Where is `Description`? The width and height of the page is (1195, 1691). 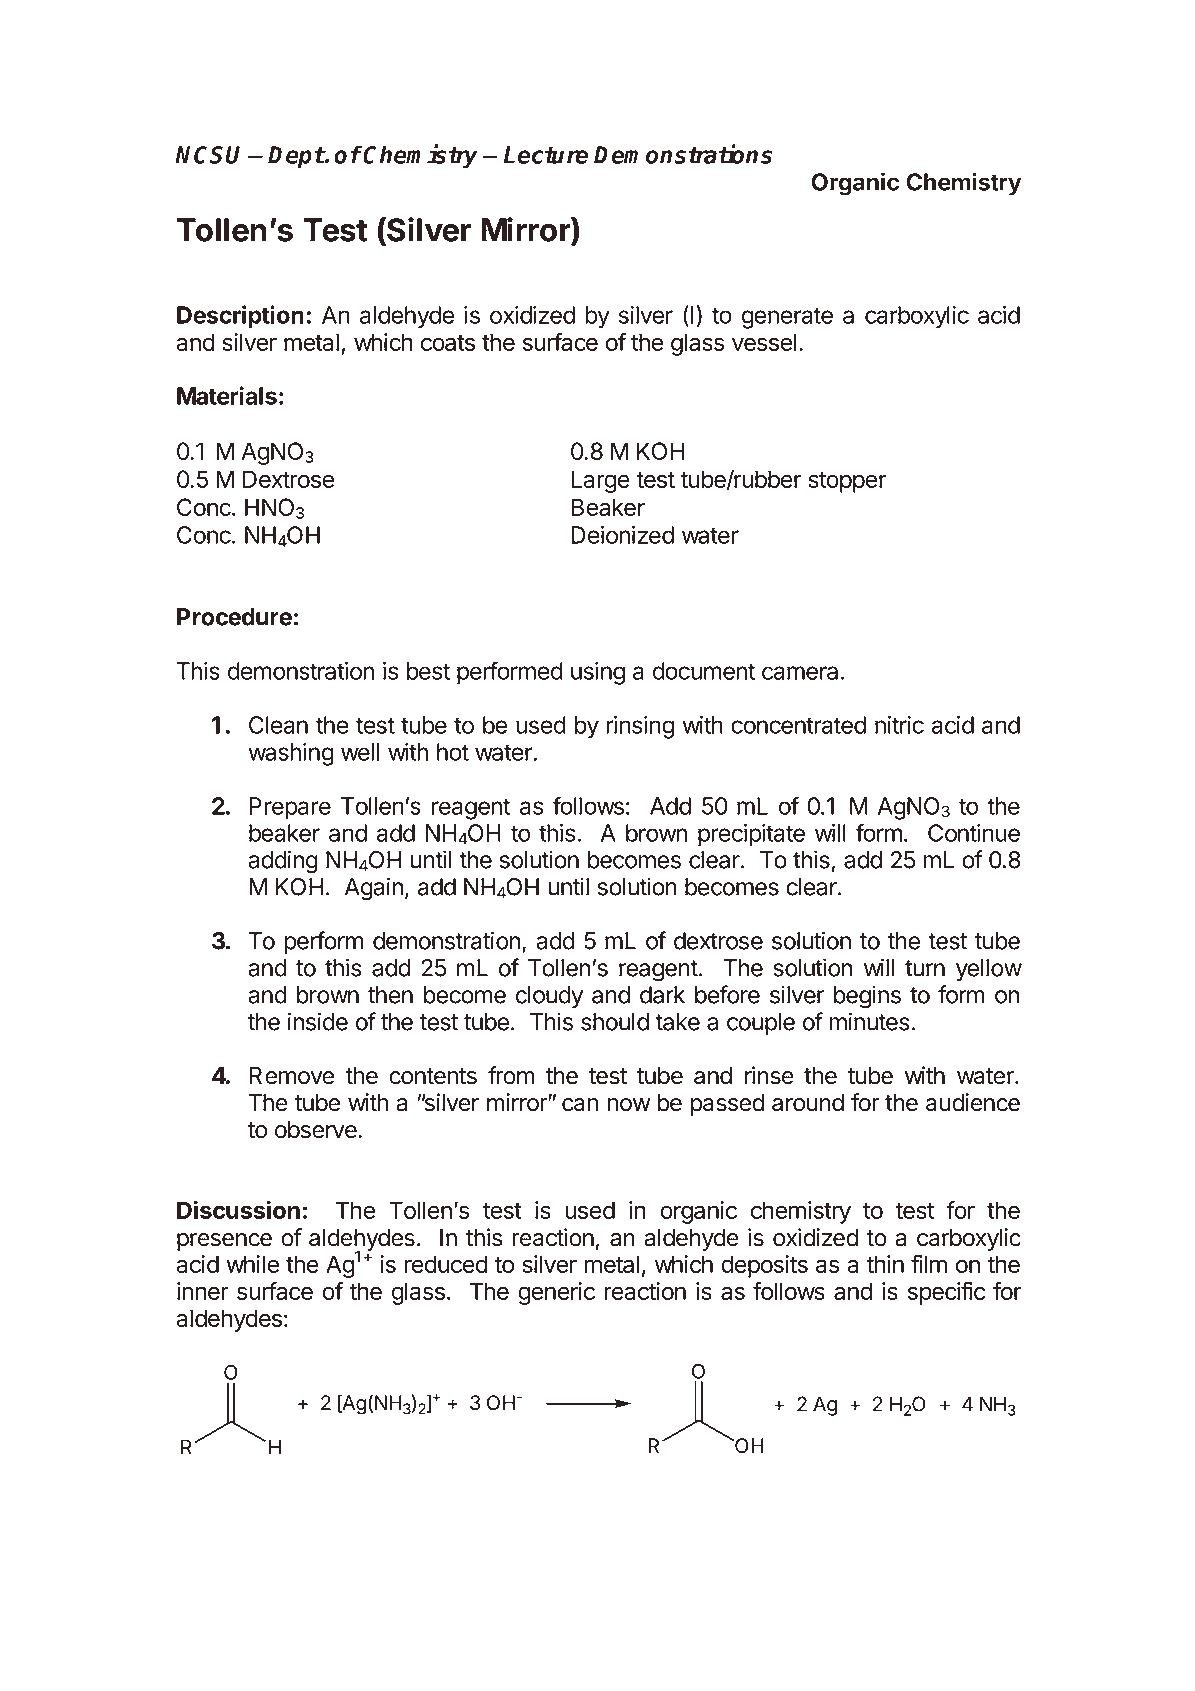
Description is located at coordinates (240, 317).
